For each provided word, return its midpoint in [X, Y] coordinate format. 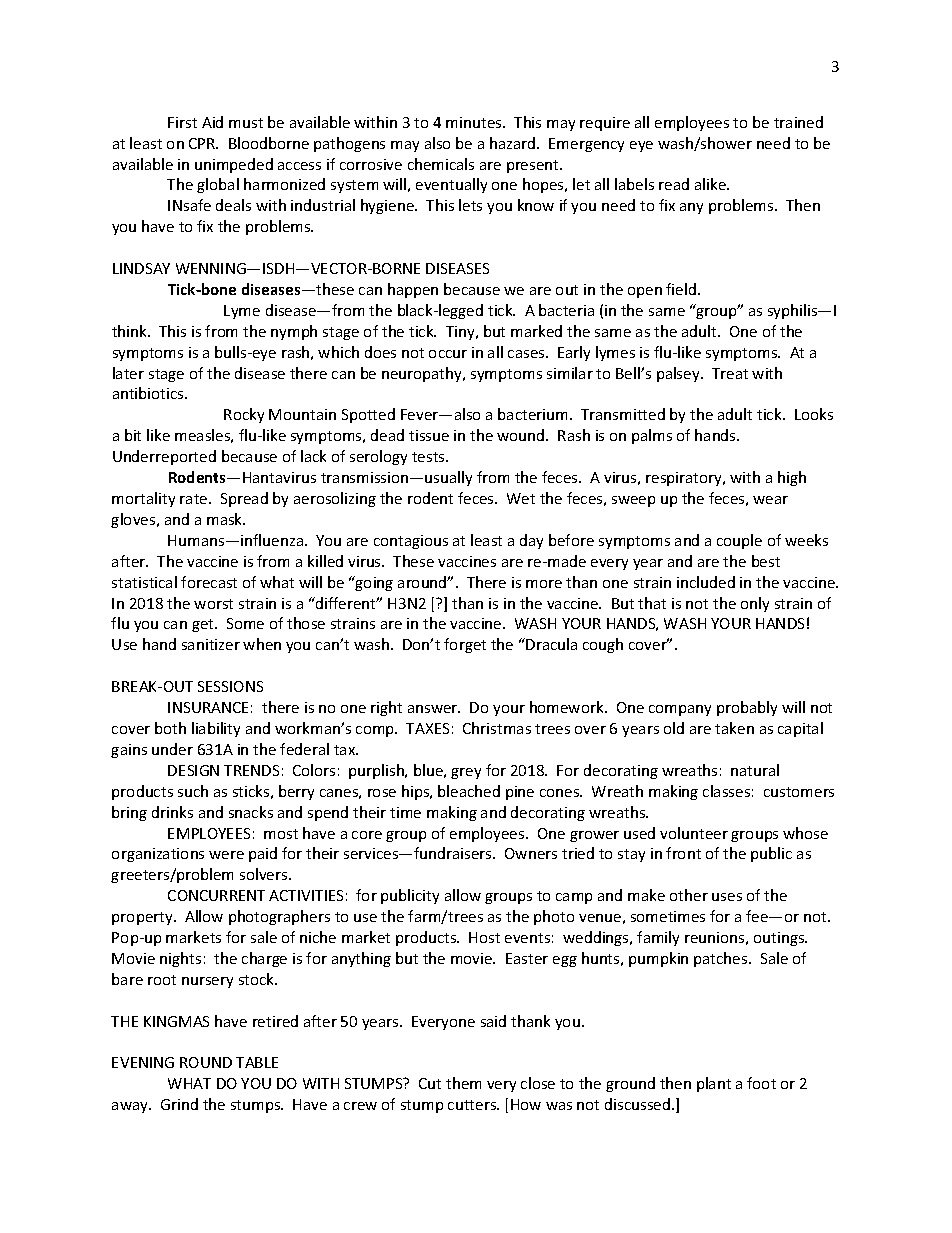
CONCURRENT [216, 895]
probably [747, 708]
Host [484, 937]
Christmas [497, 728]
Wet [521, 498]
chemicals [441, 164]
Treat [730, 373]
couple [739, 541]
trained [798, 122]
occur [448, 354]
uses [727, 897]
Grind [179, 1104]
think [131, 331]
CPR [203, 143]
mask [226, 519]
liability [216, 729]
